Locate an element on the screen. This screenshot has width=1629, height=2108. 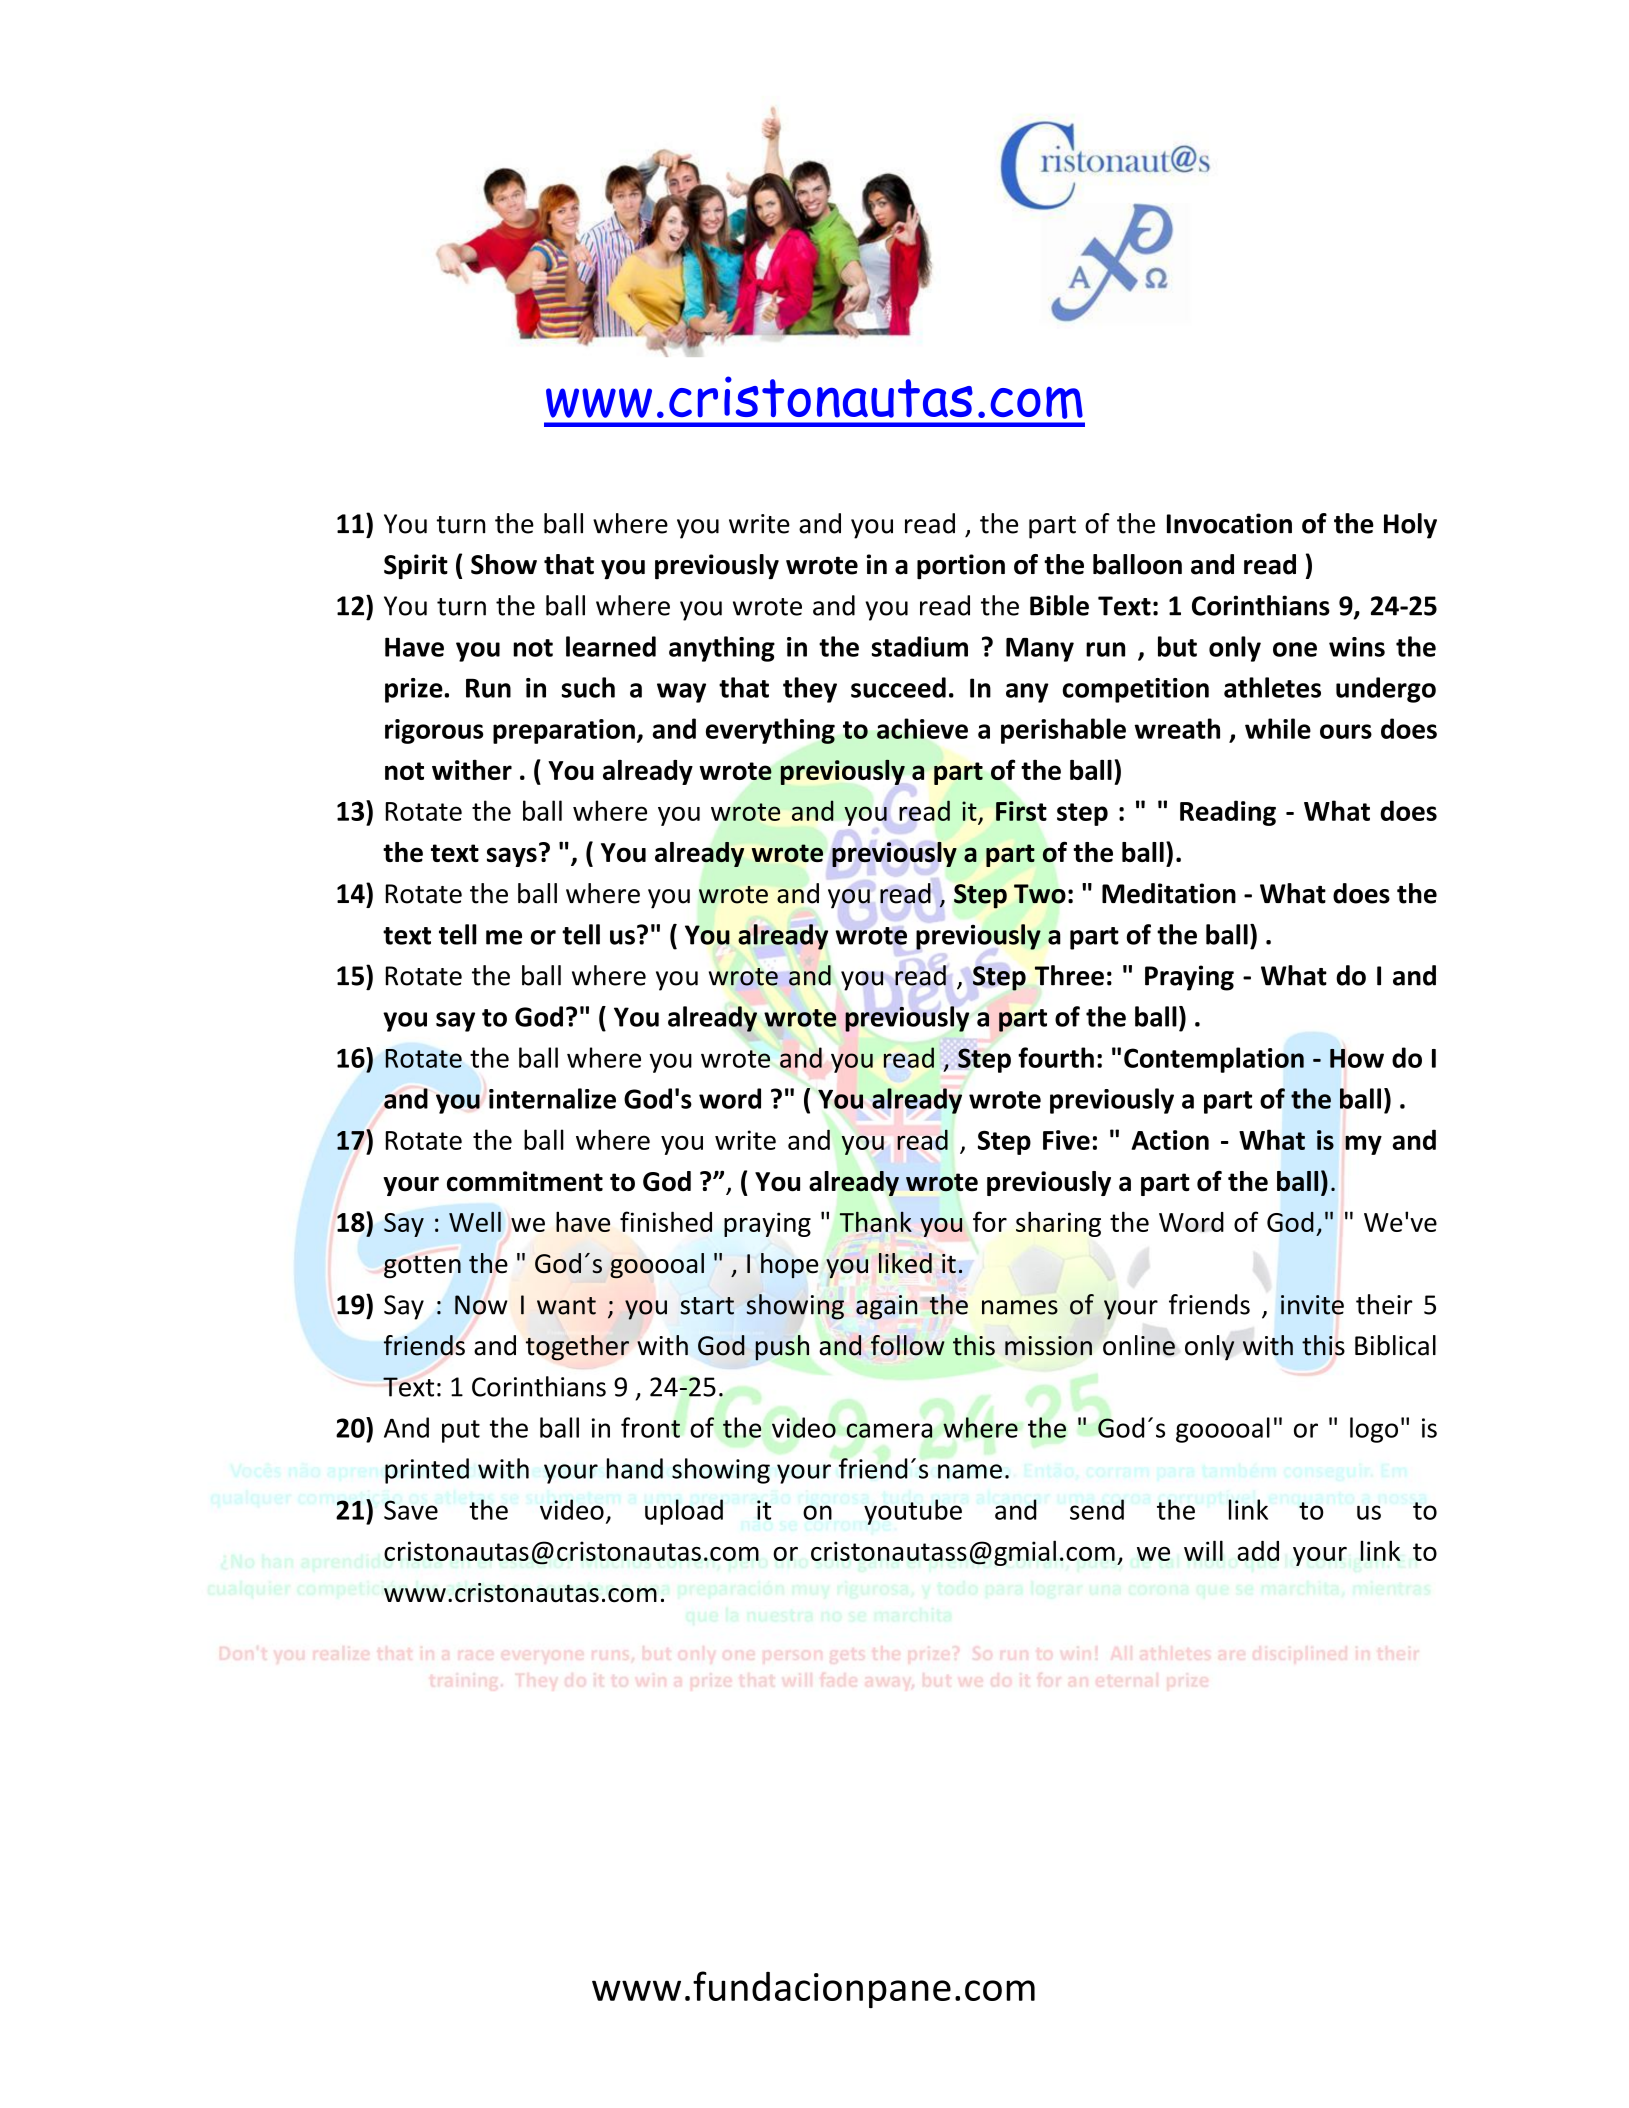
Spirit is located at coordinates (416, 567).
